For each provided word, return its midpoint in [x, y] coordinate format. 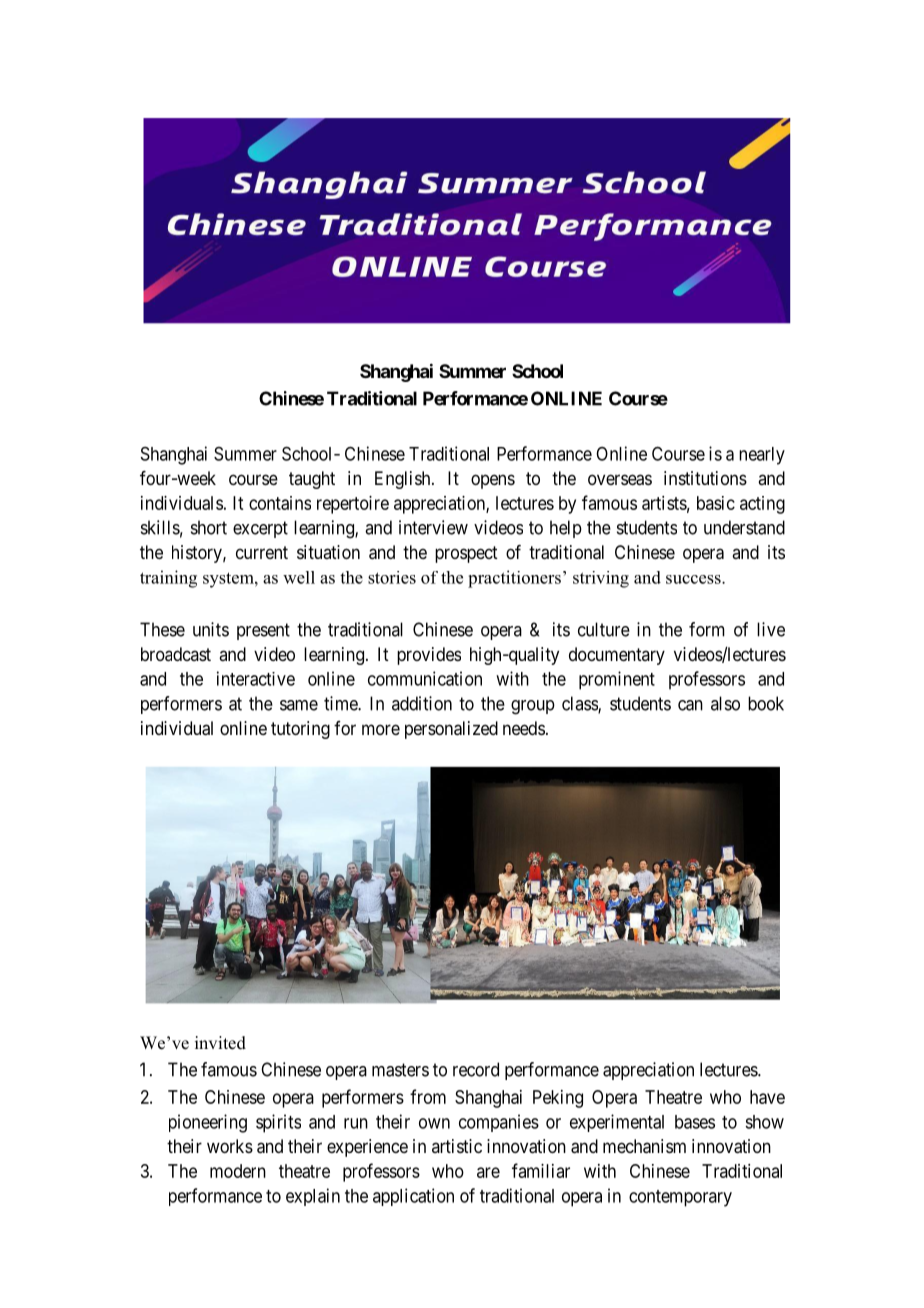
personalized [451, 730]
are [488, 1172]
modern [238, 1171]
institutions [705, 478]
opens [493, 481]
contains [280, 503]
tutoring [300, 730]
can [690, 705]
